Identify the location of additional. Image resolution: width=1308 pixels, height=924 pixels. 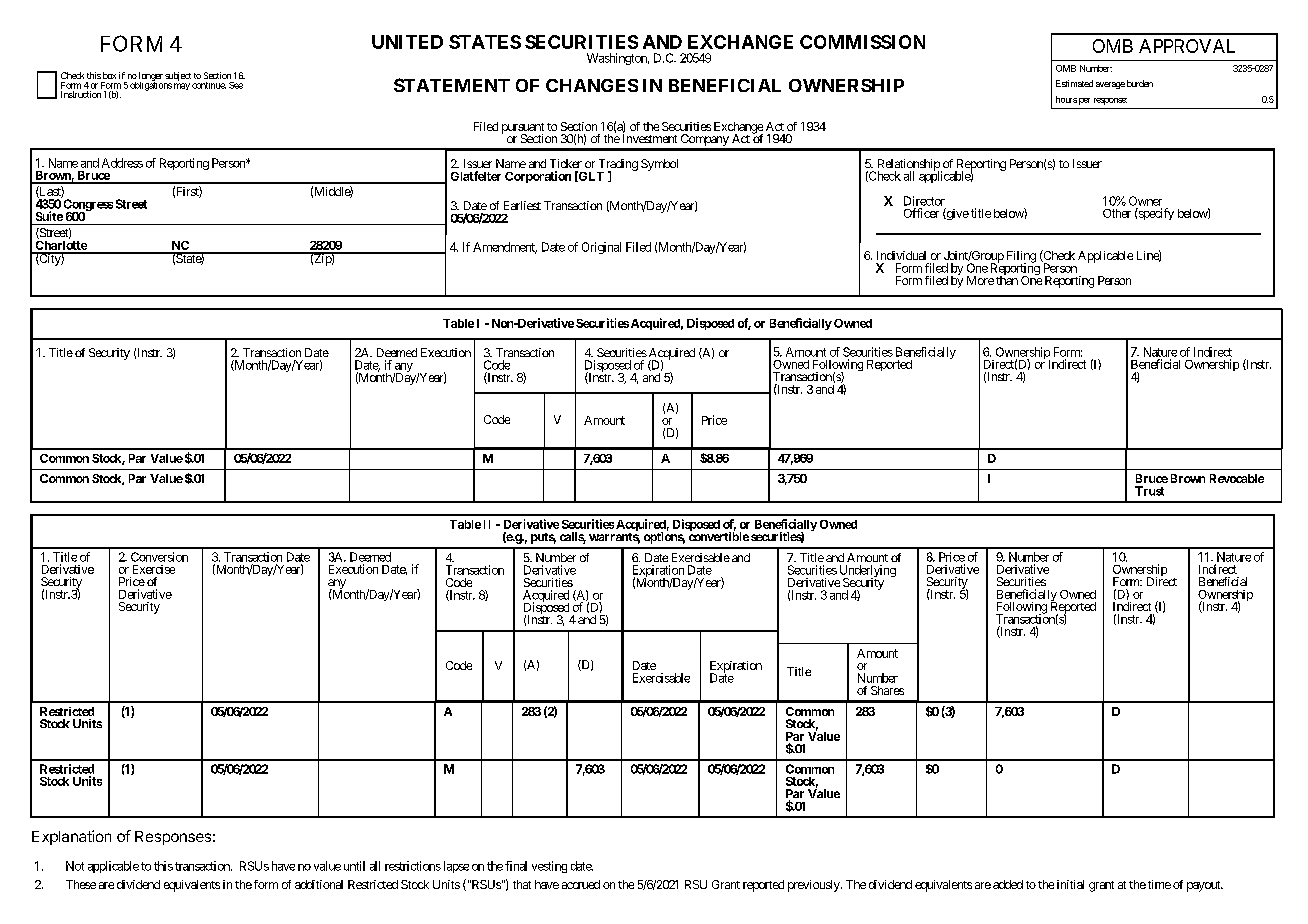
(319, 884).
